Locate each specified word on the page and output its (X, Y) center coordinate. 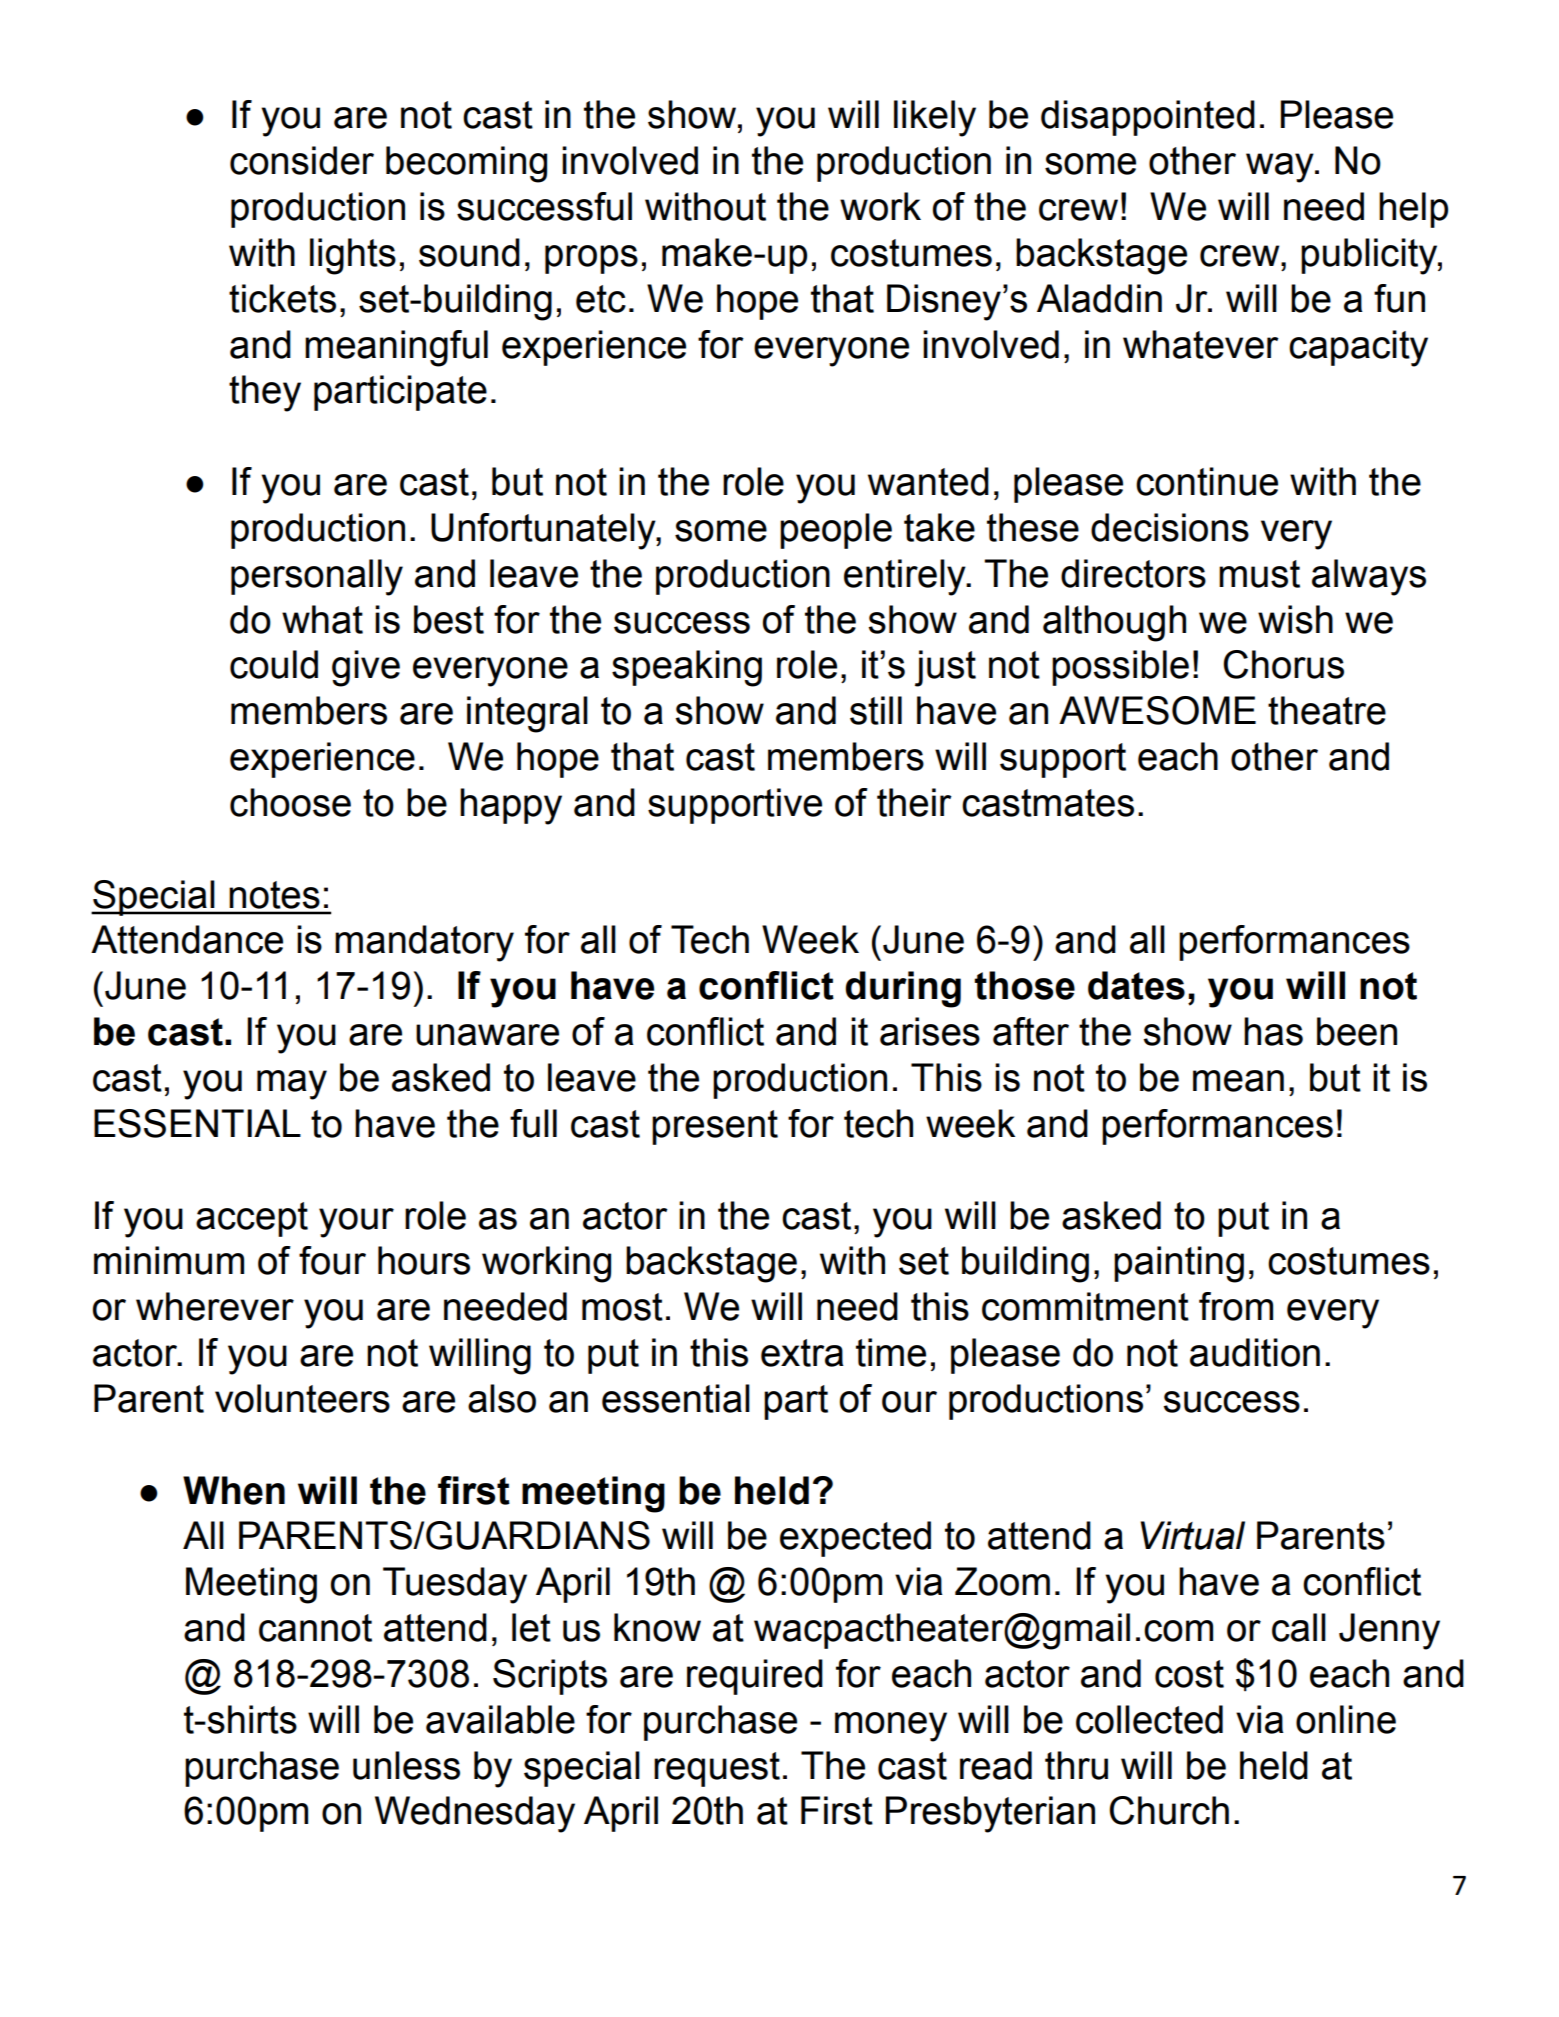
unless (406, 1765)
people (836, 531)
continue (1207, 481)
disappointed (1148, 118)
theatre (1327, 710)
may (292, 1085)
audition (1255, 1352)
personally (317, 577)
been (1357, 1031)
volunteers (302, 1398)
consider (302, 160)
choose (290, 802)
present (715, 1127)
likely (935, 118)
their (914, 802)
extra (802, 1353)
